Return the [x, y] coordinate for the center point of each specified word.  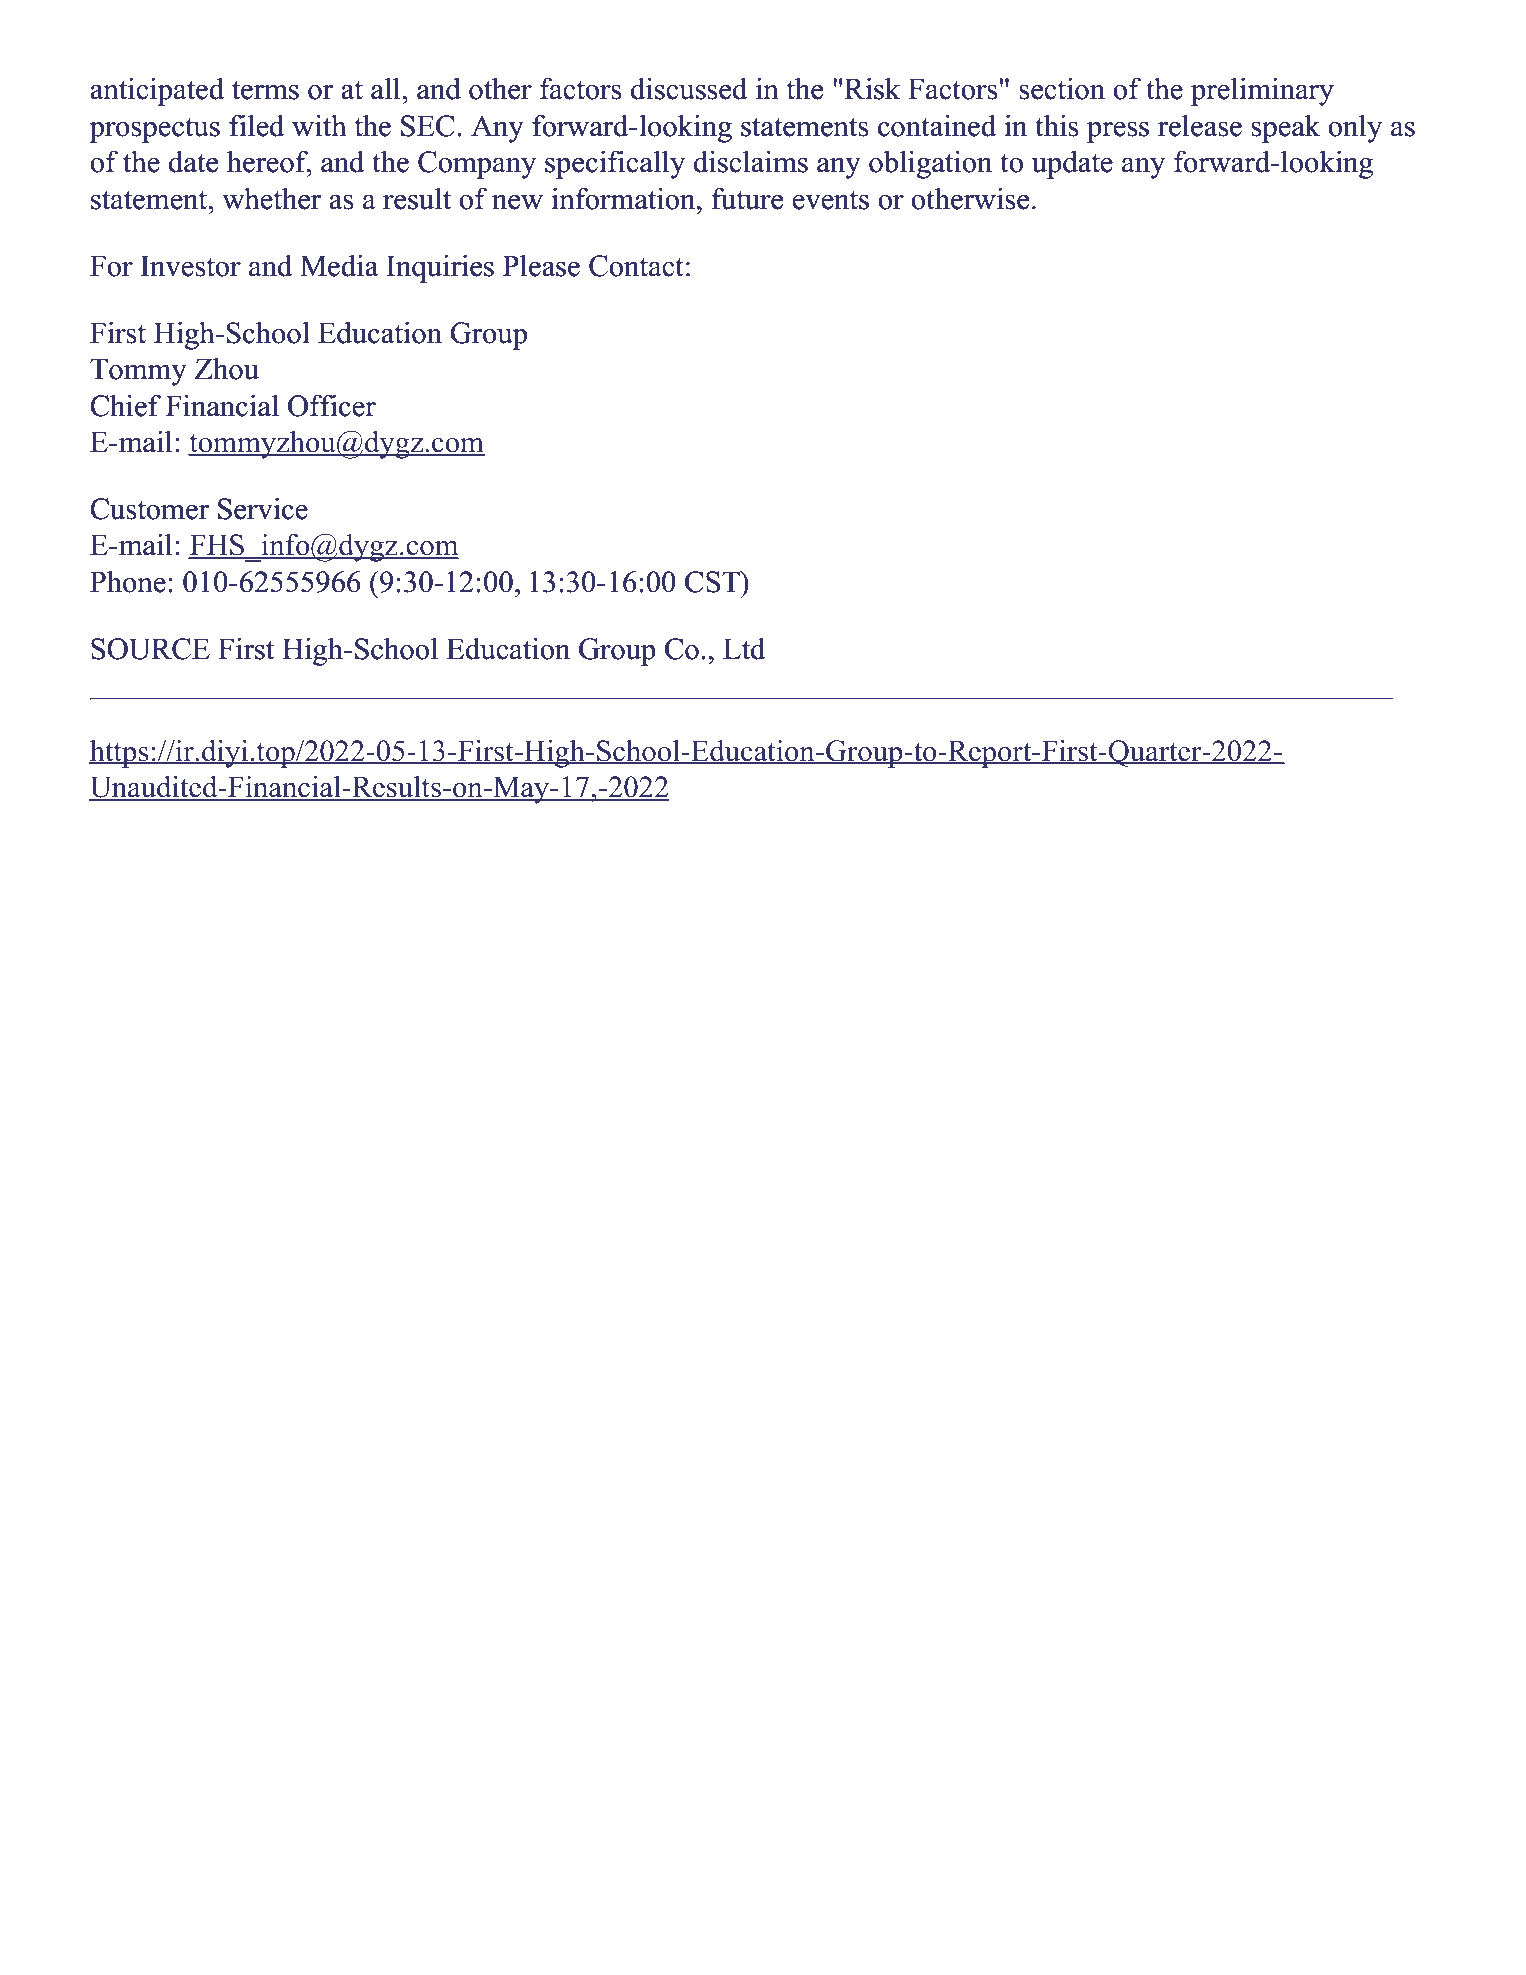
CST [713, 582]
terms [265, 90]
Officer [332, 405]
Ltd [744, 648]
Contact [636, 266]
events [830, 200]
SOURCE [150, 649]
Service [263, 508]
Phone [128, 581]
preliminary [1262, 91]
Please [541, 265]
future [747, 198]
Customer [149, 509]
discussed [689, 88]
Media [339, 265]
